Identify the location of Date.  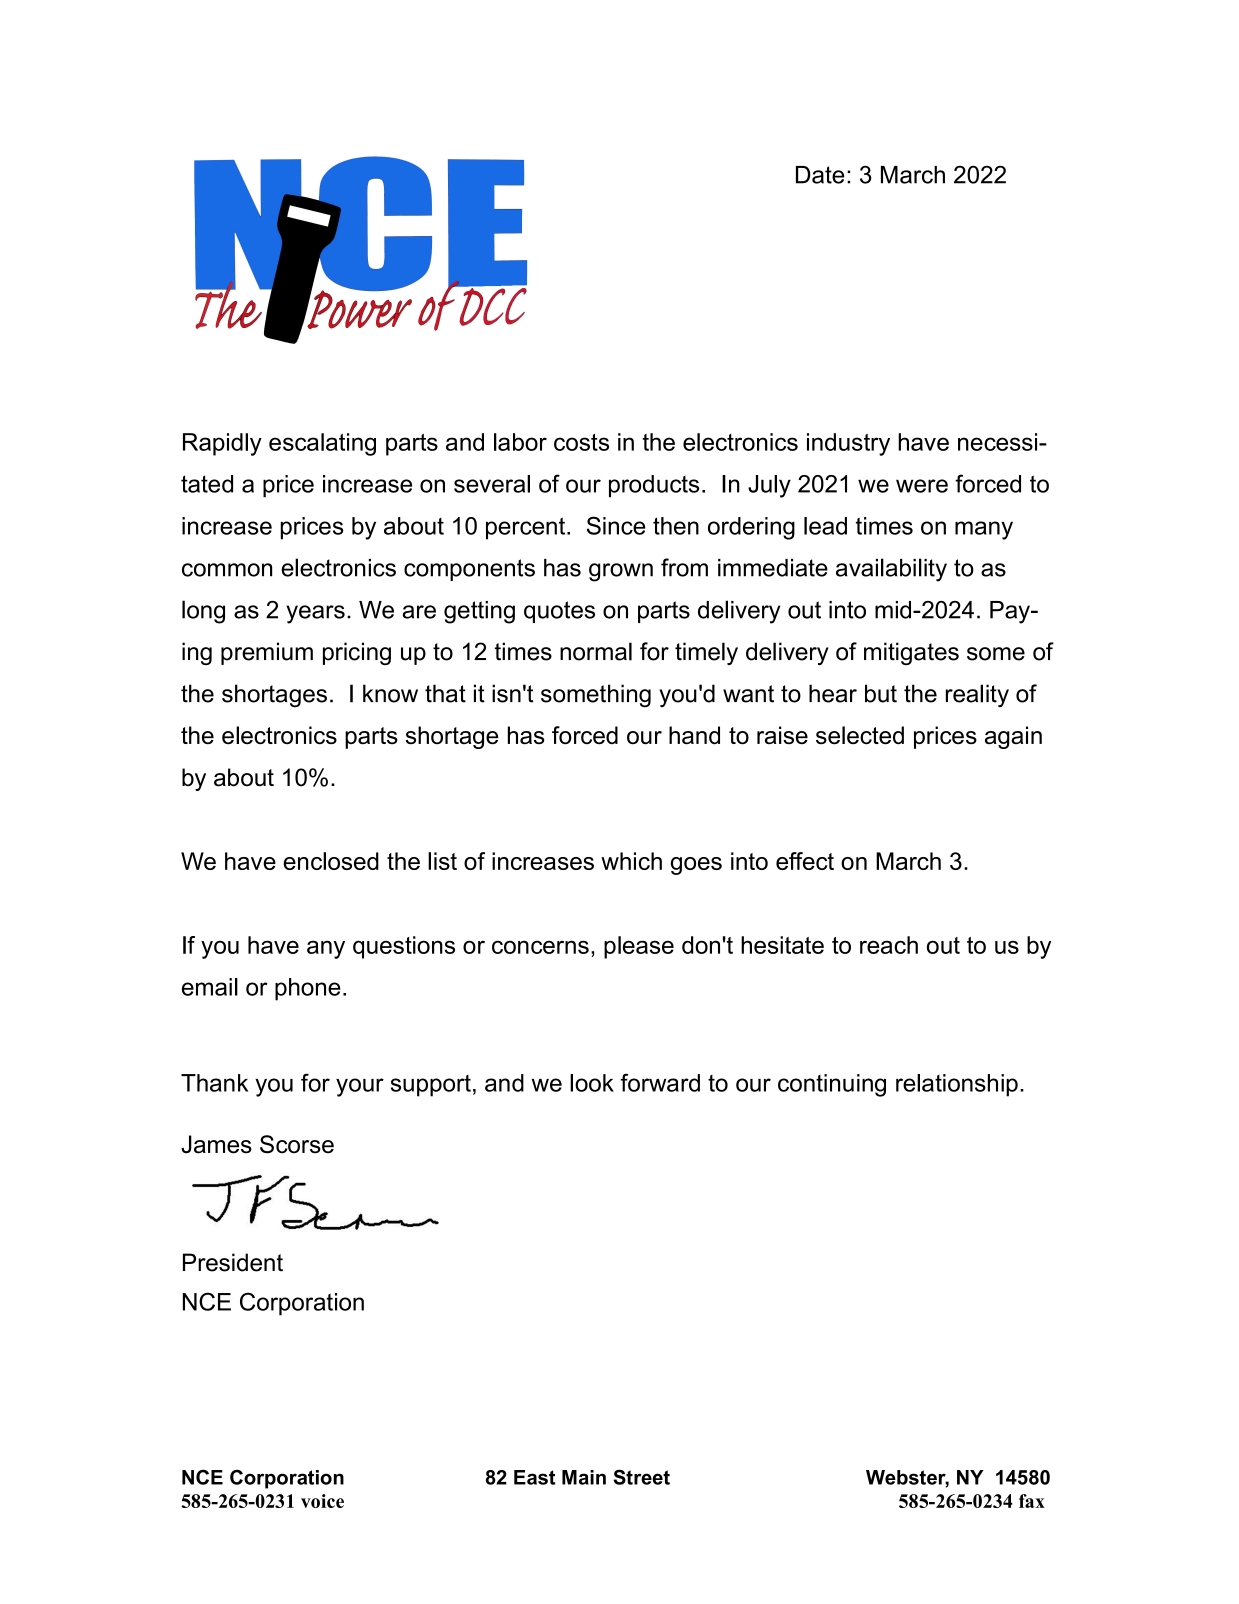
(820, 175).
